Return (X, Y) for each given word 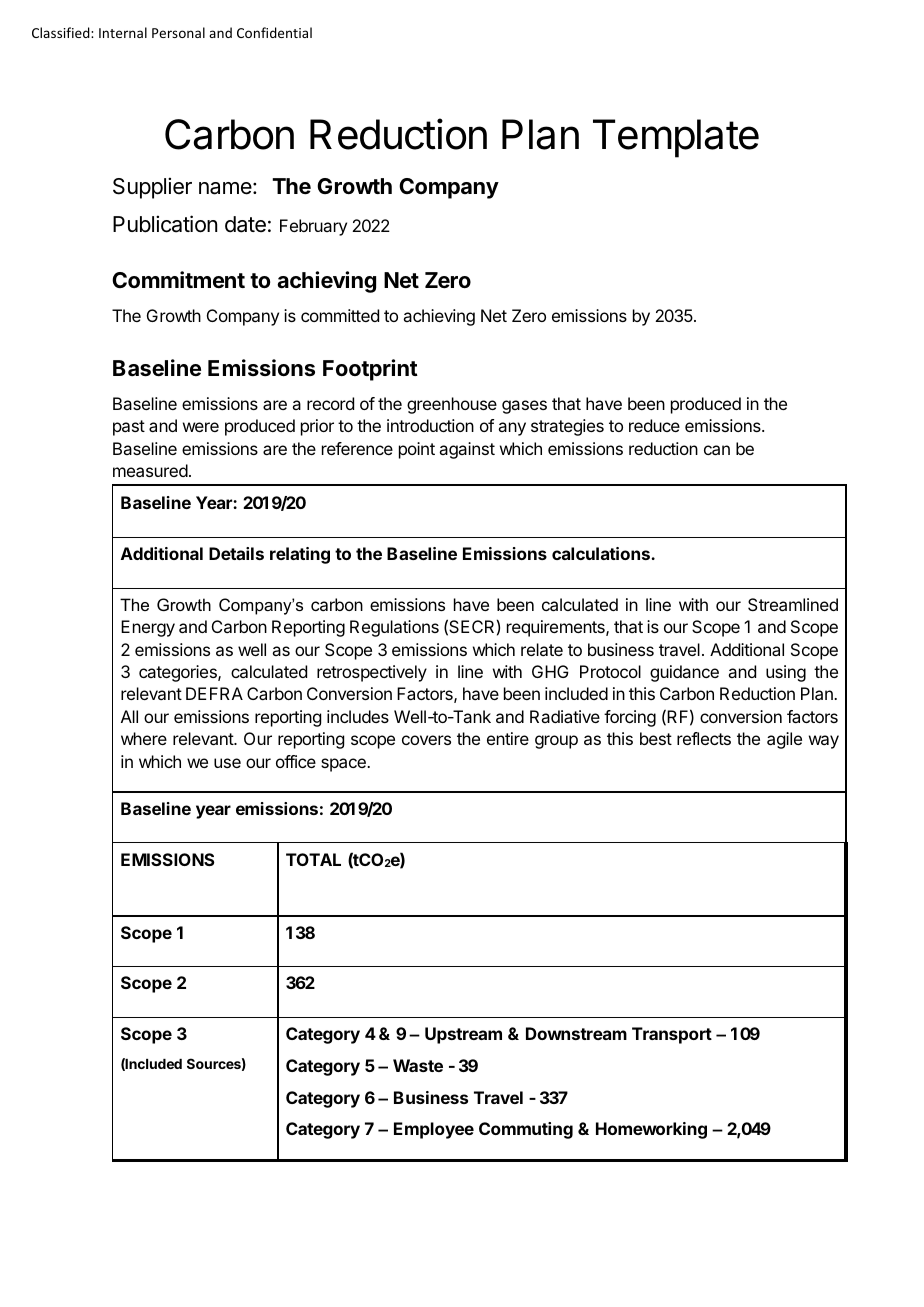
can (717, 450)
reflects (704, 738)
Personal (178, 32)
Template (676, 138)
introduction (430, 425)
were (201, 427)
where (144, 738)
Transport (672, 1035)
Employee (434, 1130)
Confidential (274, 32)
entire (508, 738)
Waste (418, 1065)
